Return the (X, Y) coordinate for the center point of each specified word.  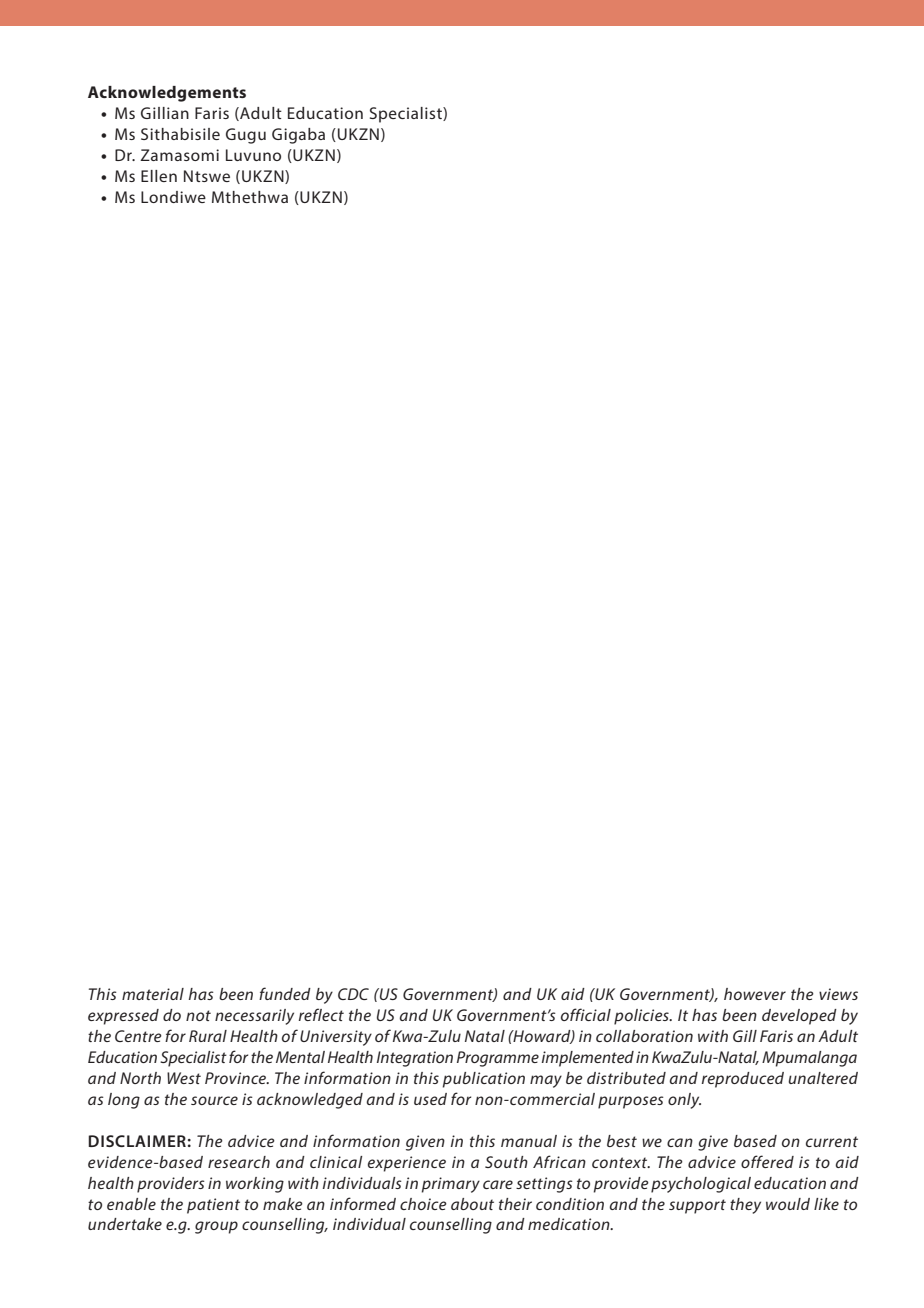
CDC (353, 994)
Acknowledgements (167, 94)
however (755, 994)
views (838, 994)
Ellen (159, 176)
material (153, 994)
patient (213, 1206)
